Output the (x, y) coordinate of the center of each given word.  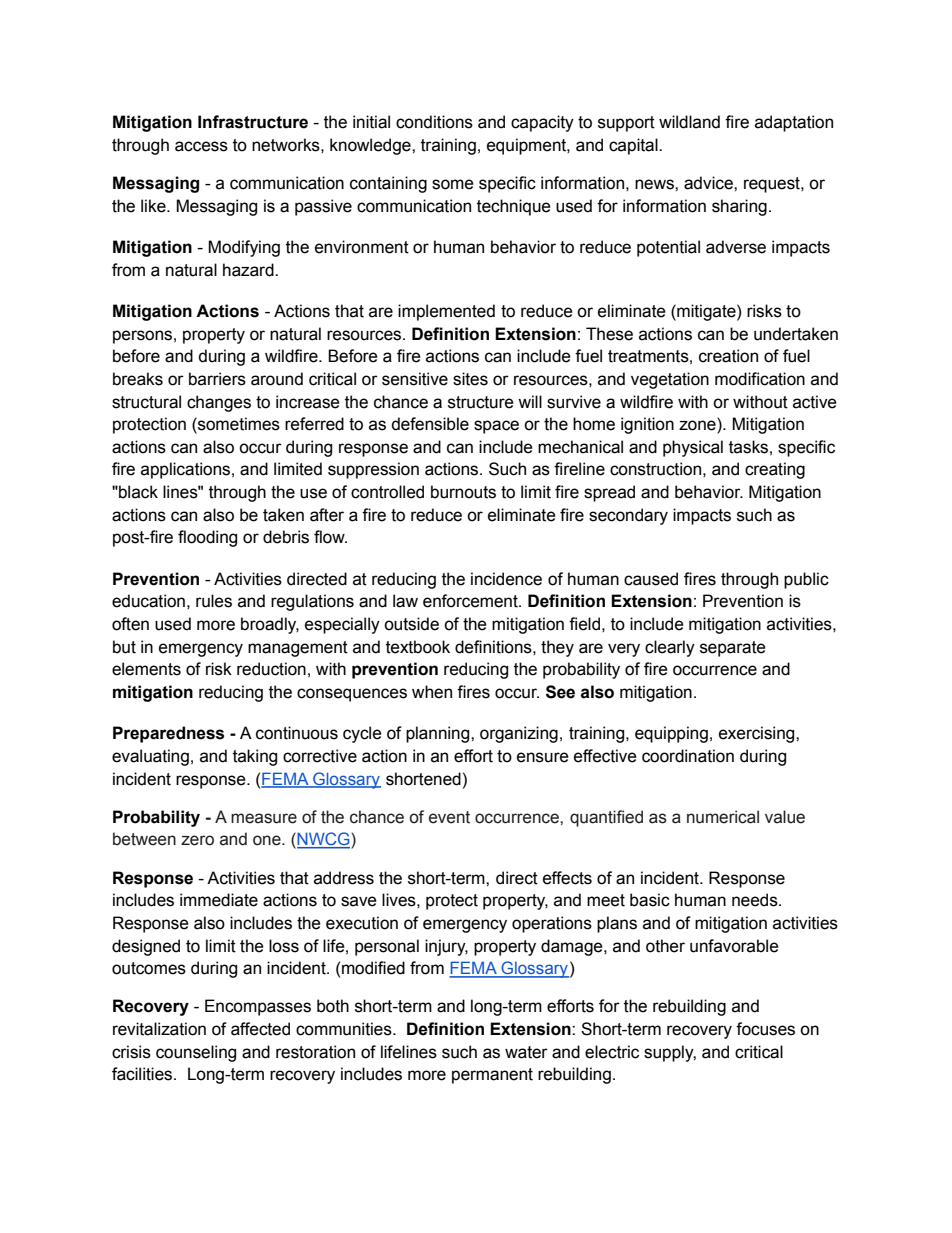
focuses (765, 1029)
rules (214, 601)
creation (728, 356)
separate (733, 649)
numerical (723, 817)
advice (709, 183)
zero (197, 840)
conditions (434, 122)
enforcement (471, 601)
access (201, 146)
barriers (217, 379)
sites (470, 379)
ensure (543, 757)
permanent (492, 1076)
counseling (196, 1053)
